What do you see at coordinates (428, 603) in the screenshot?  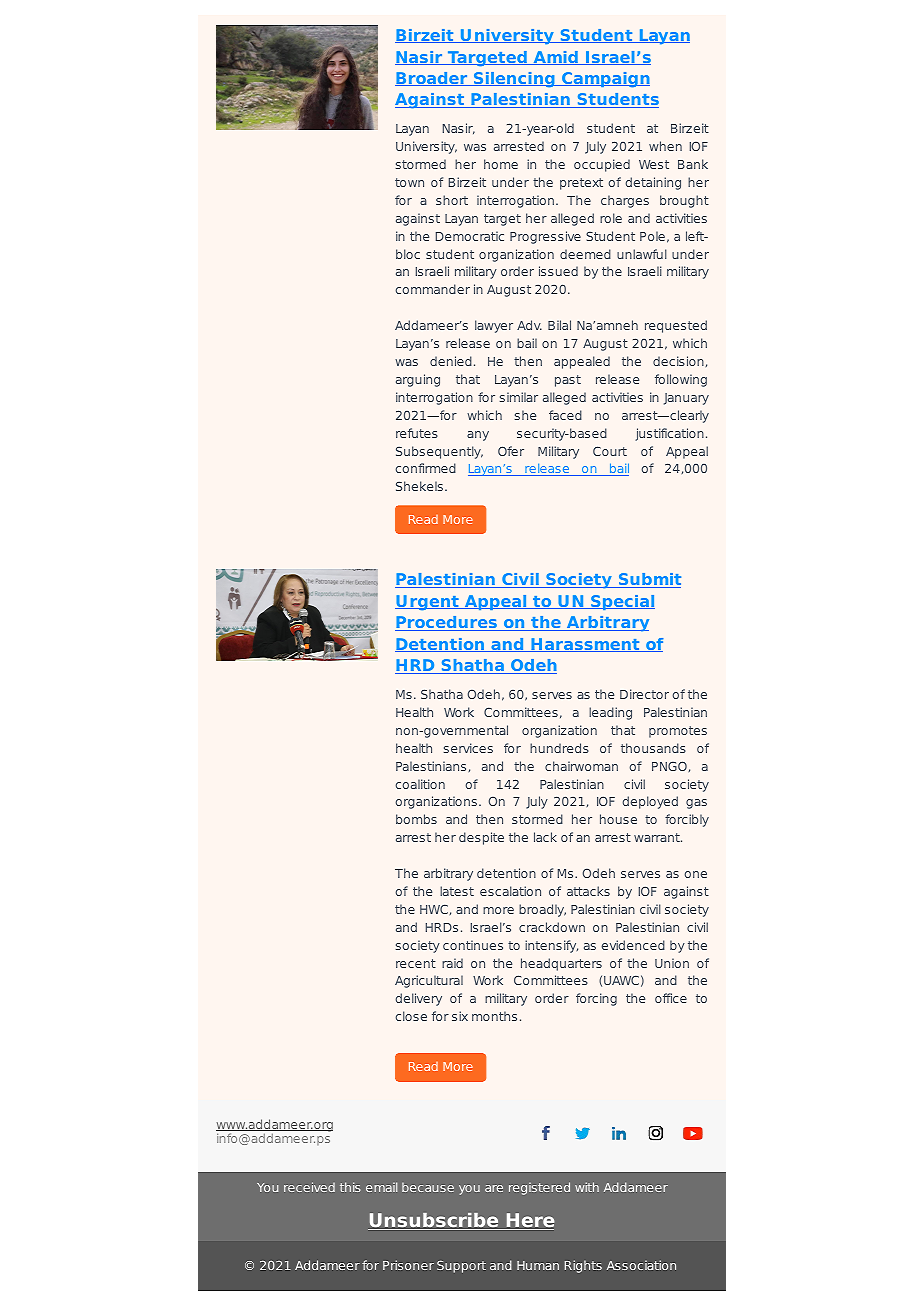 I see `Urgent` at bounding box center [428, 603].
